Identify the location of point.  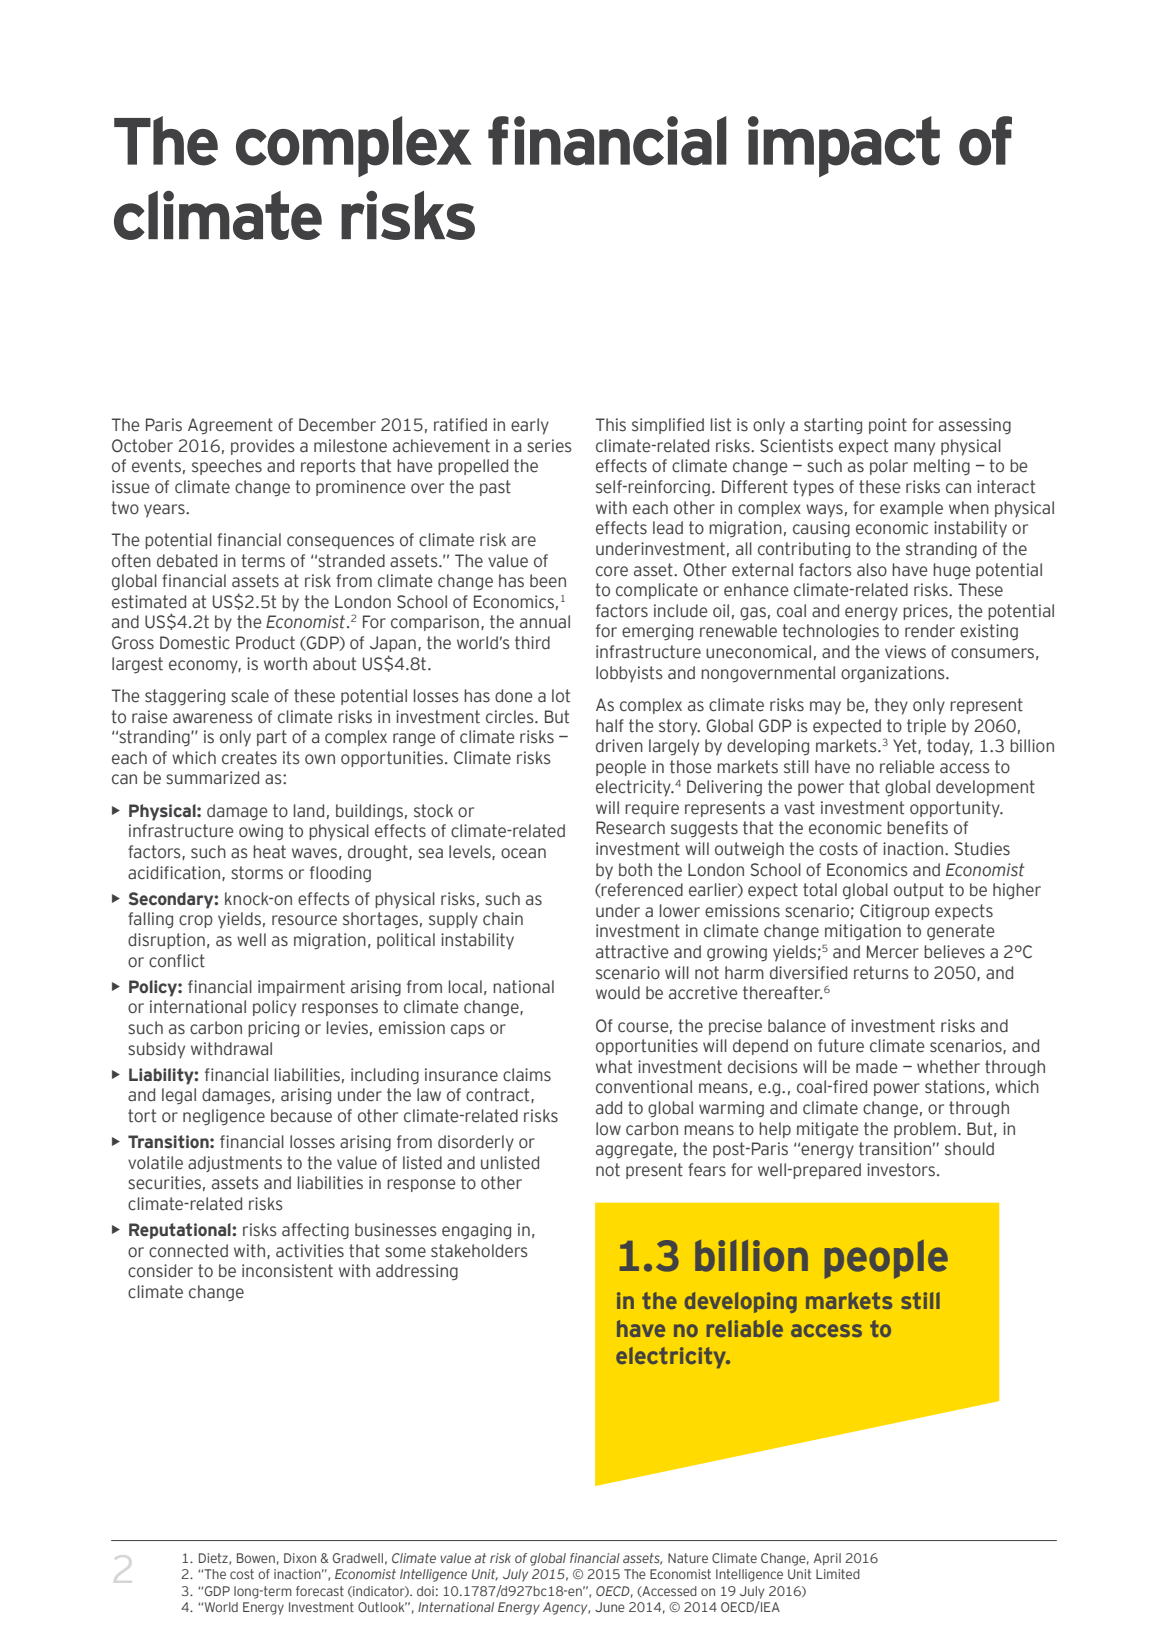
(888, 426).
